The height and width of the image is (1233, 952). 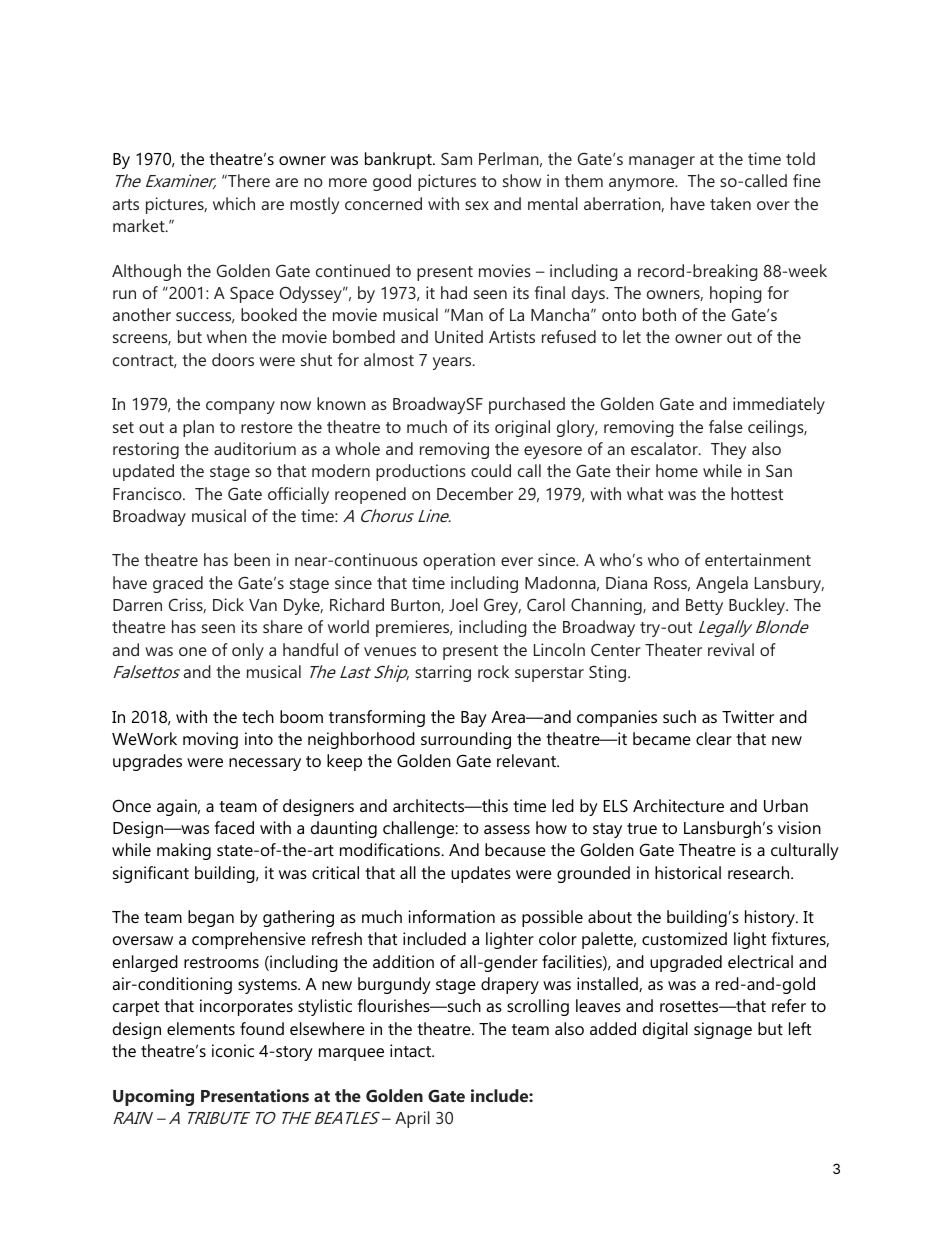 I want to click on taken, so click(x=730, y=203).
